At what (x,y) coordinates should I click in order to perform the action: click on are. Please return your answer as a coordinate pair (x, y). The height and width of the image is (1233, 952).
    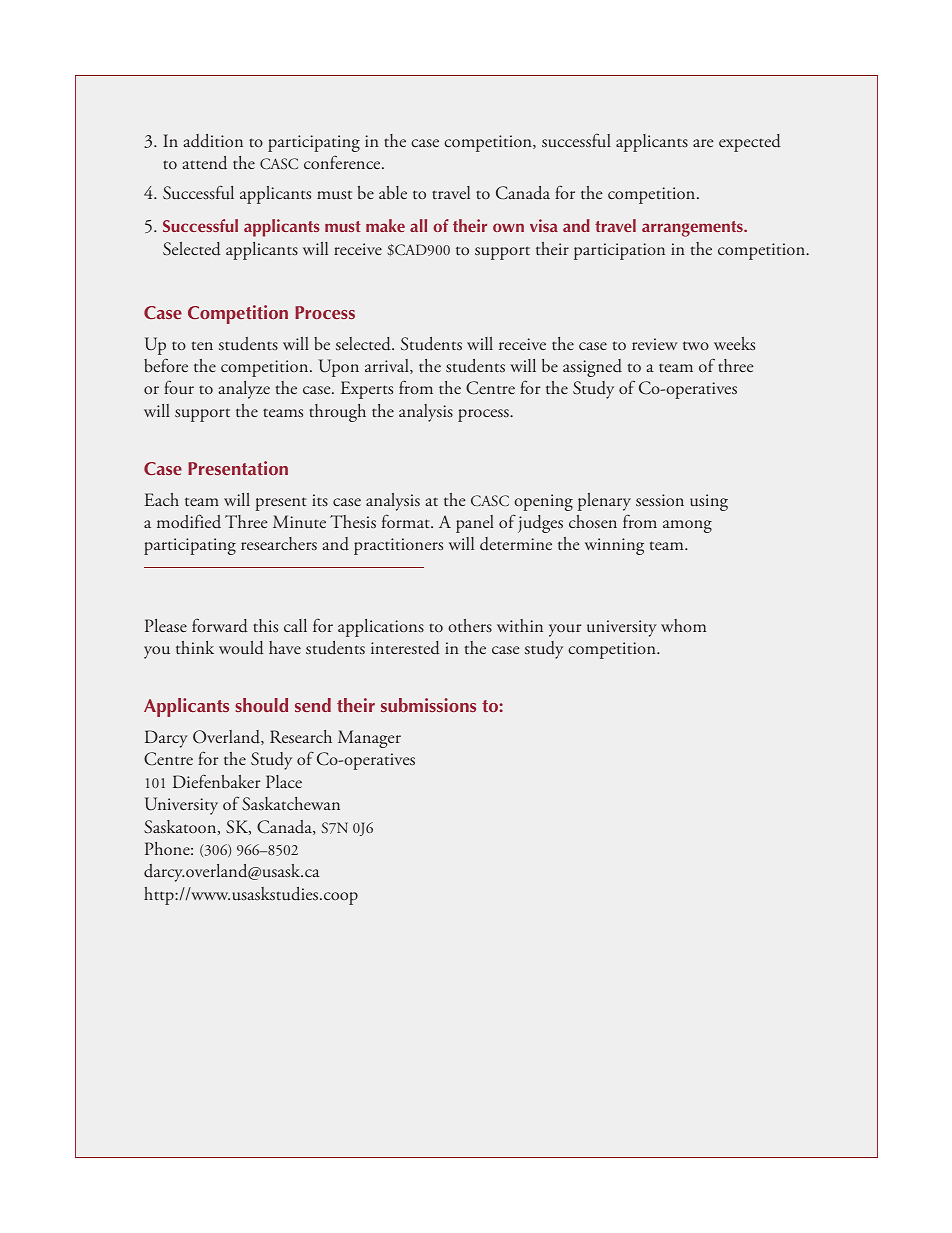
    Looking at the image, I should click on (703, 143).
